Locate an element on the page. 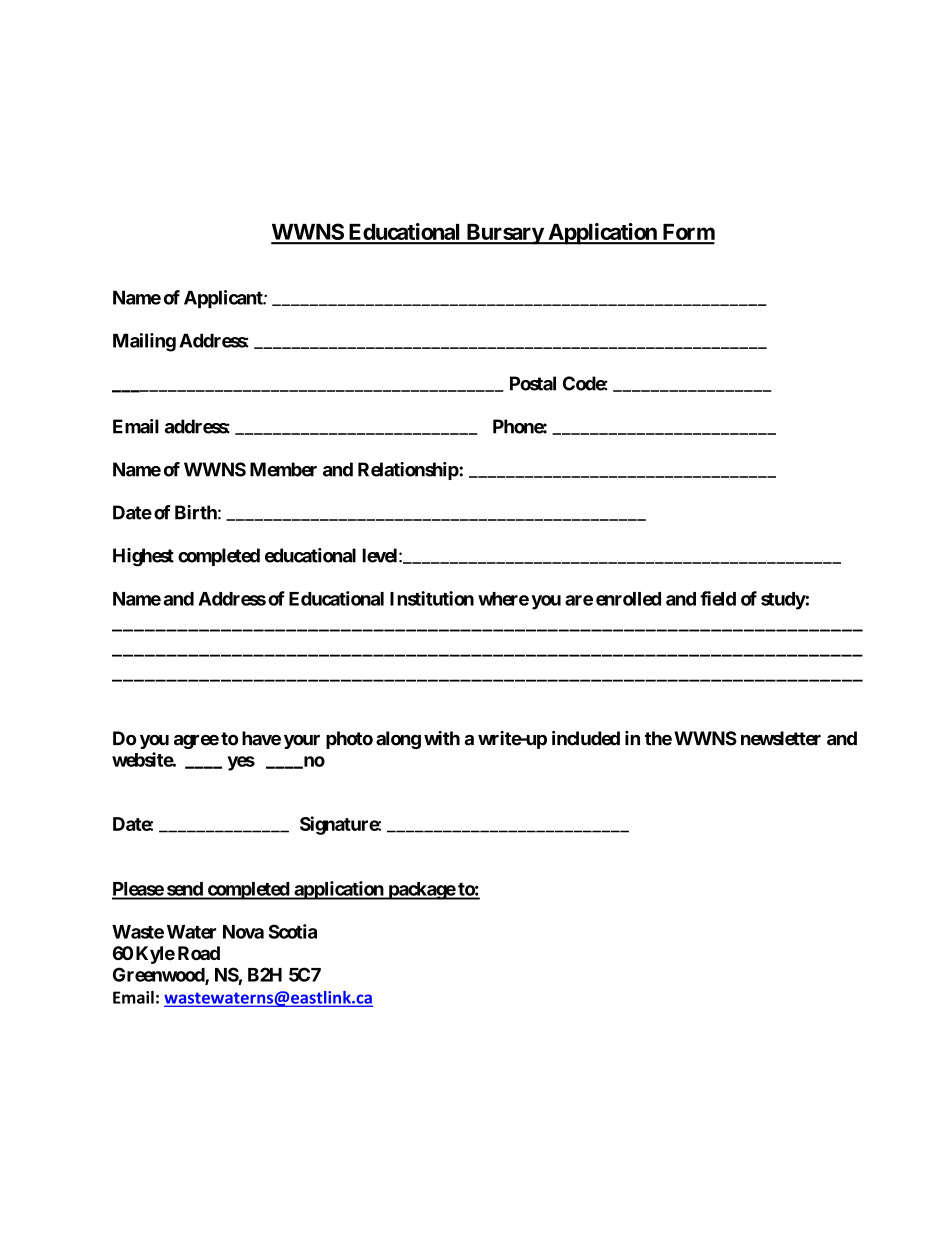  Member is located at coordinates (283, 469).
